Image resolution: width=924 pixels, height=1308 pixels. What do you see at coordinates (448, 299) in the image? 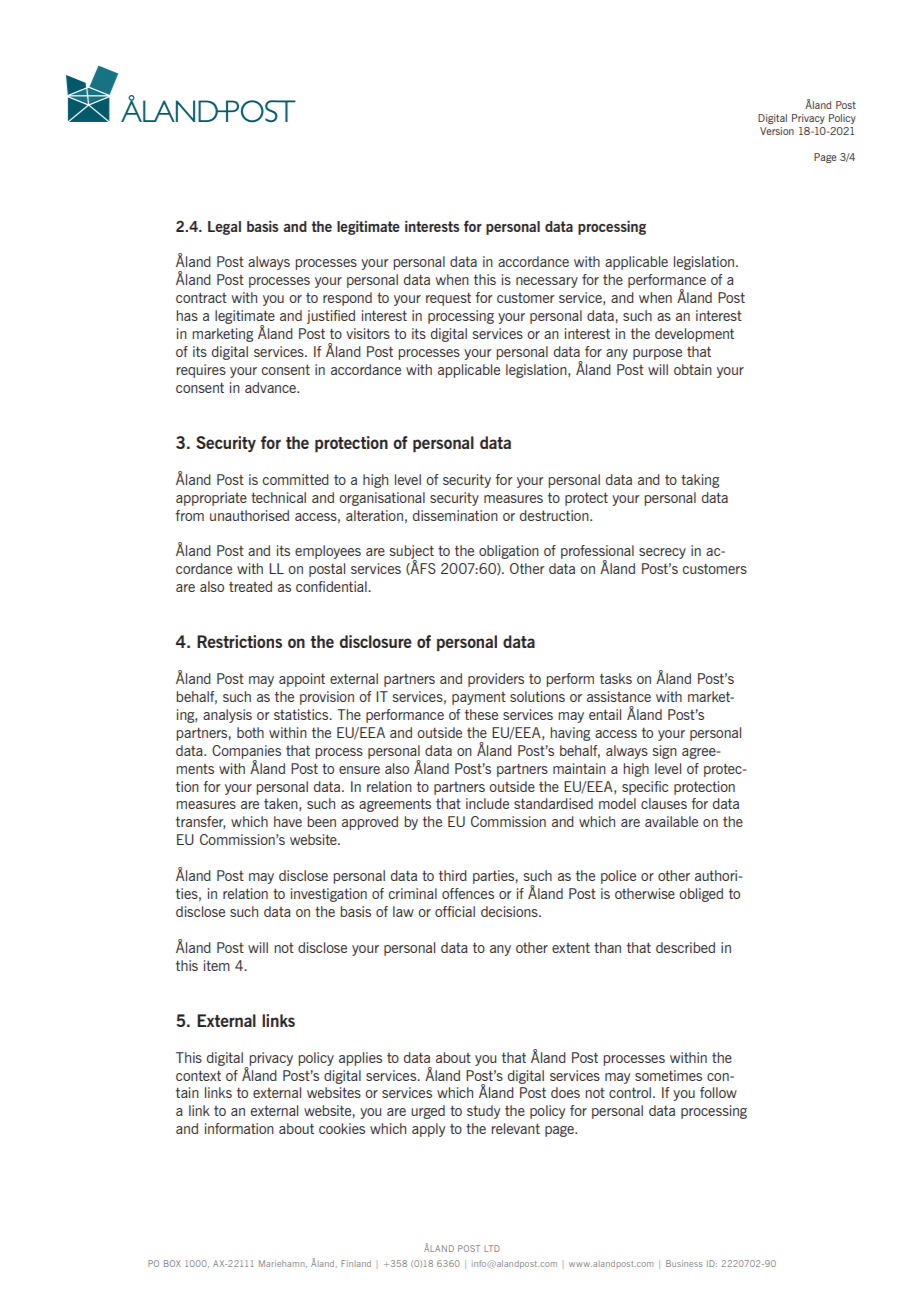
I see `request` at bounding box center [448, 299].
